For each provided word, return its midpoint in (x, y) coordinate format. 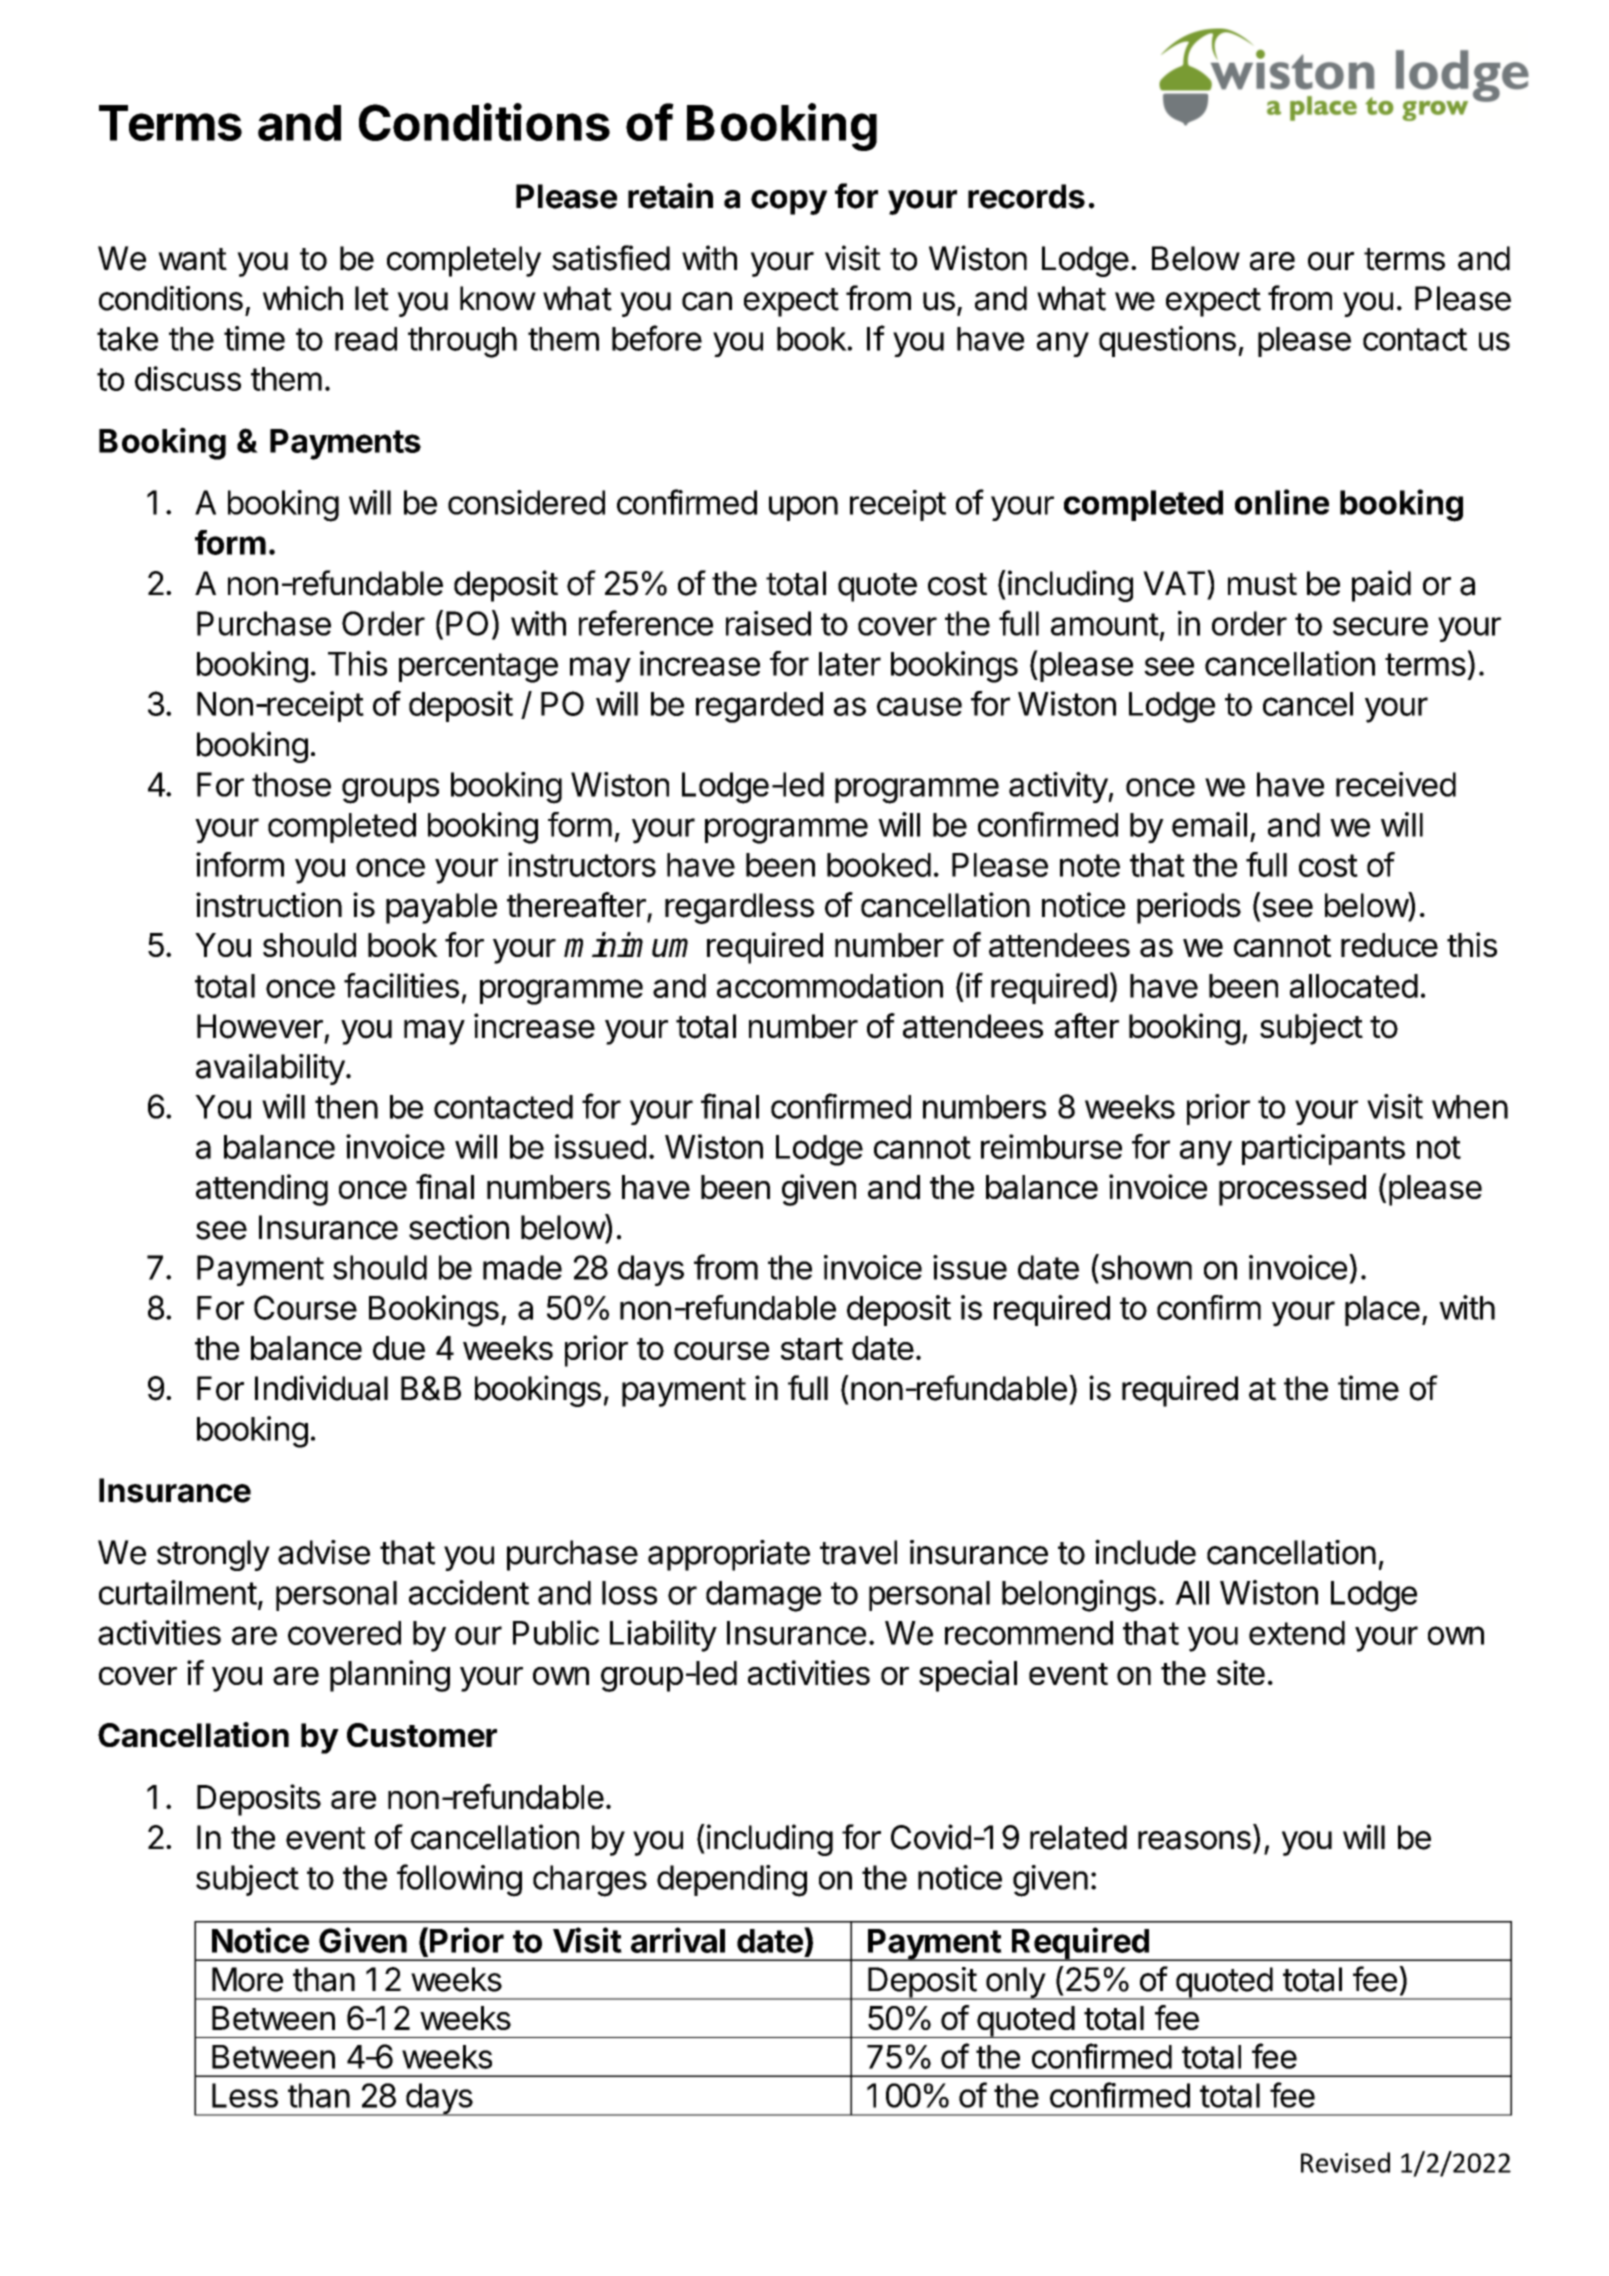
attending (262, 1190)
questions (1167, 341)
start (812, 1349)
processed (1292, 1190)
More (247, 1979)
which (303, 298)
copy (789, 202)
